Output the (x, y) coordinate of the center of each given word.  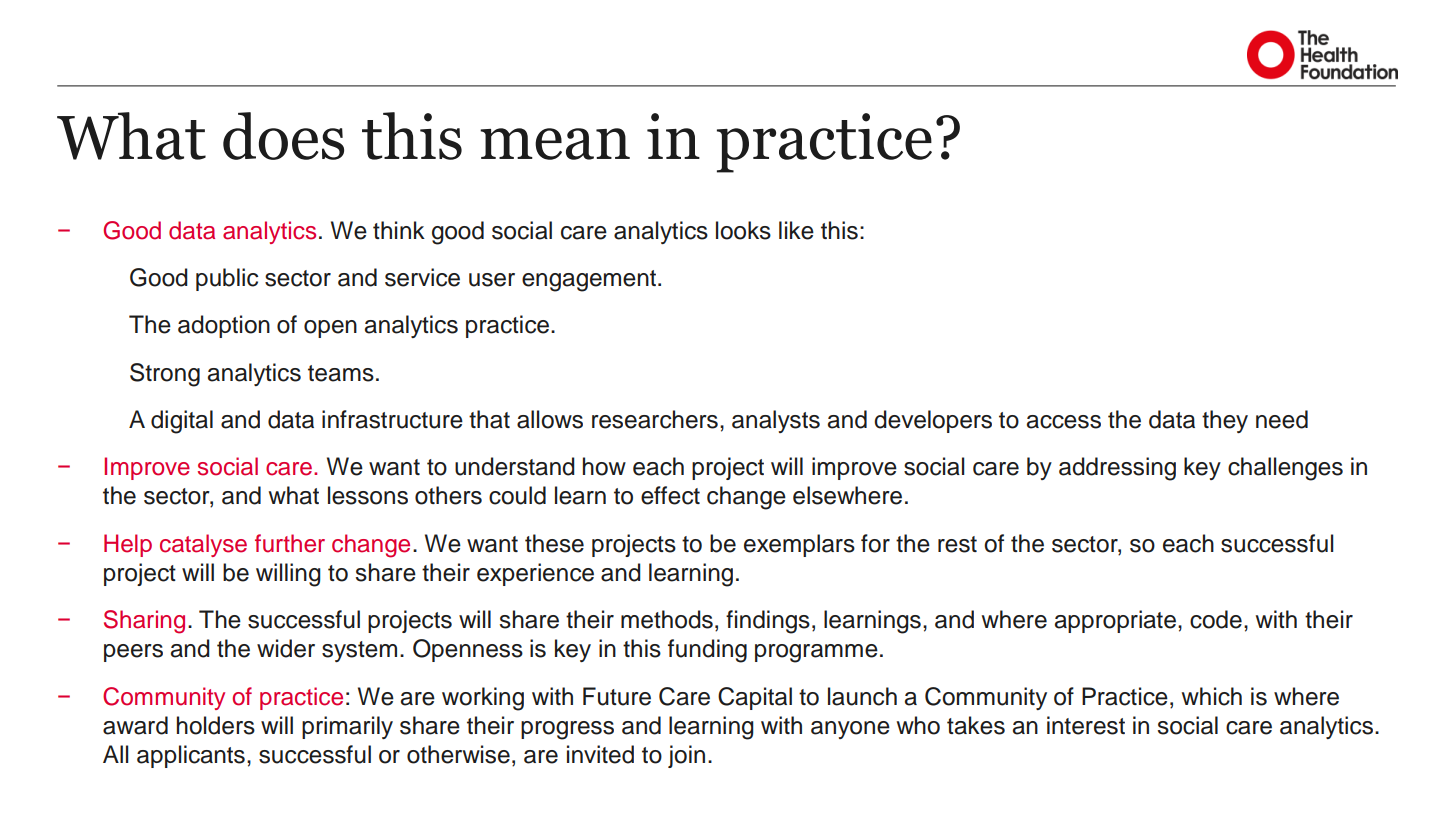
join (686, 756)
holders (216, 725)
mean (555, 144)
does (283, 136)
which (1212, 696)
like (796, 230)
